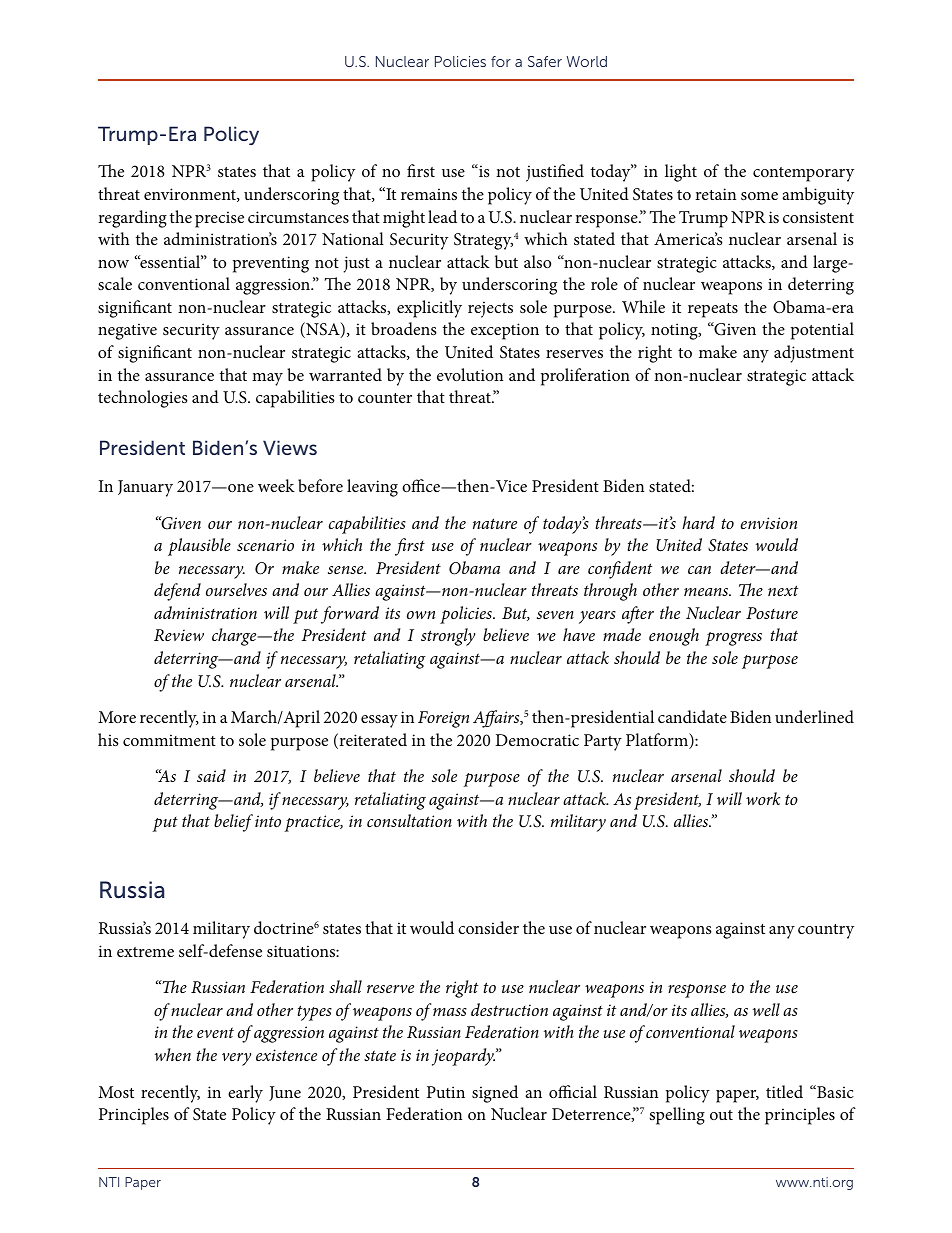 This document has height=1233, width=952. What do you see at coordinates (713, 310) in the document?
I see `repeats` at bounding box center [713, 310].
